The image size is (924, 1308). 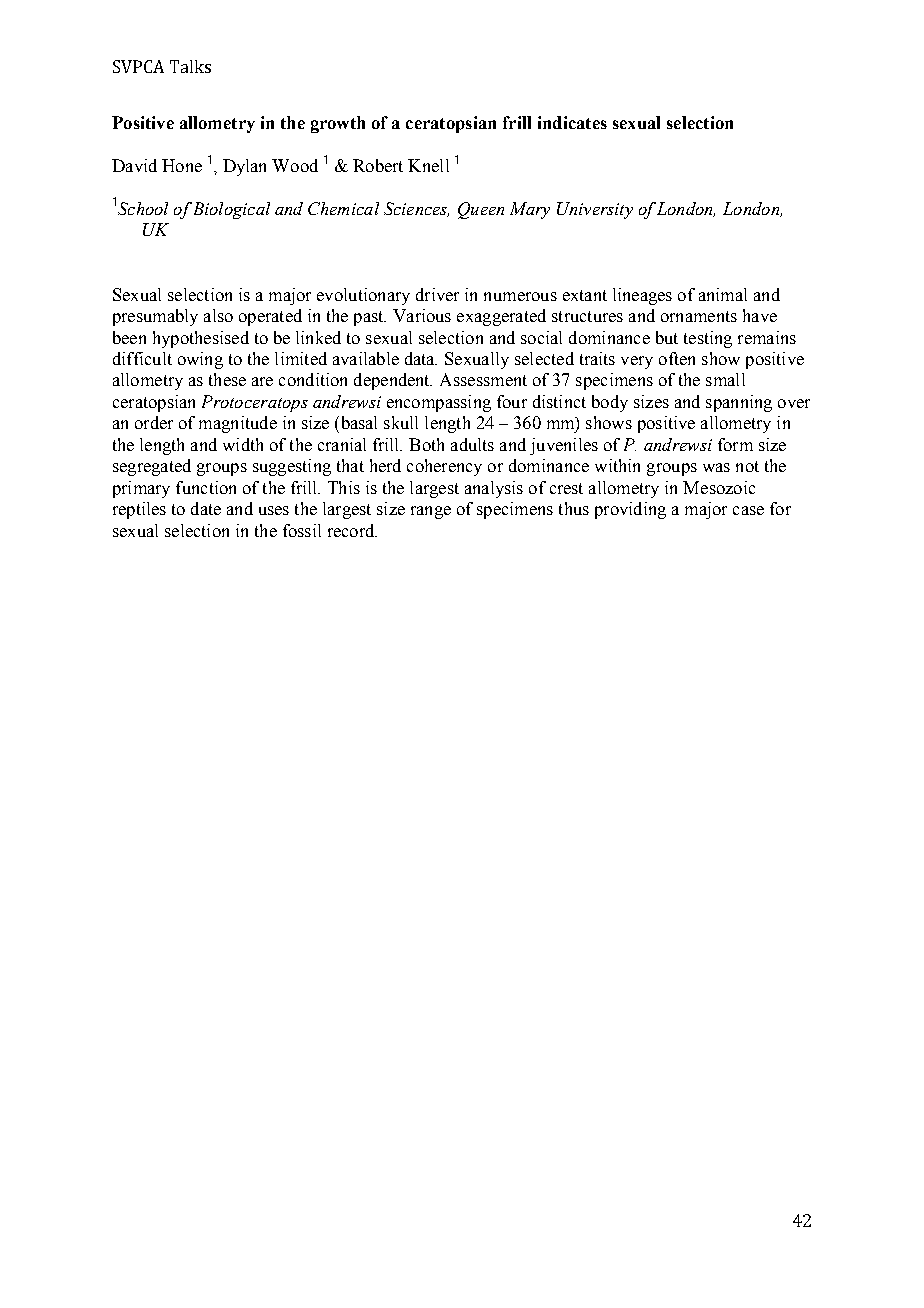 What do you see at coordinates (230, 210) in the screenshot?
I see `Biological` at bounding box center [230, 210].
